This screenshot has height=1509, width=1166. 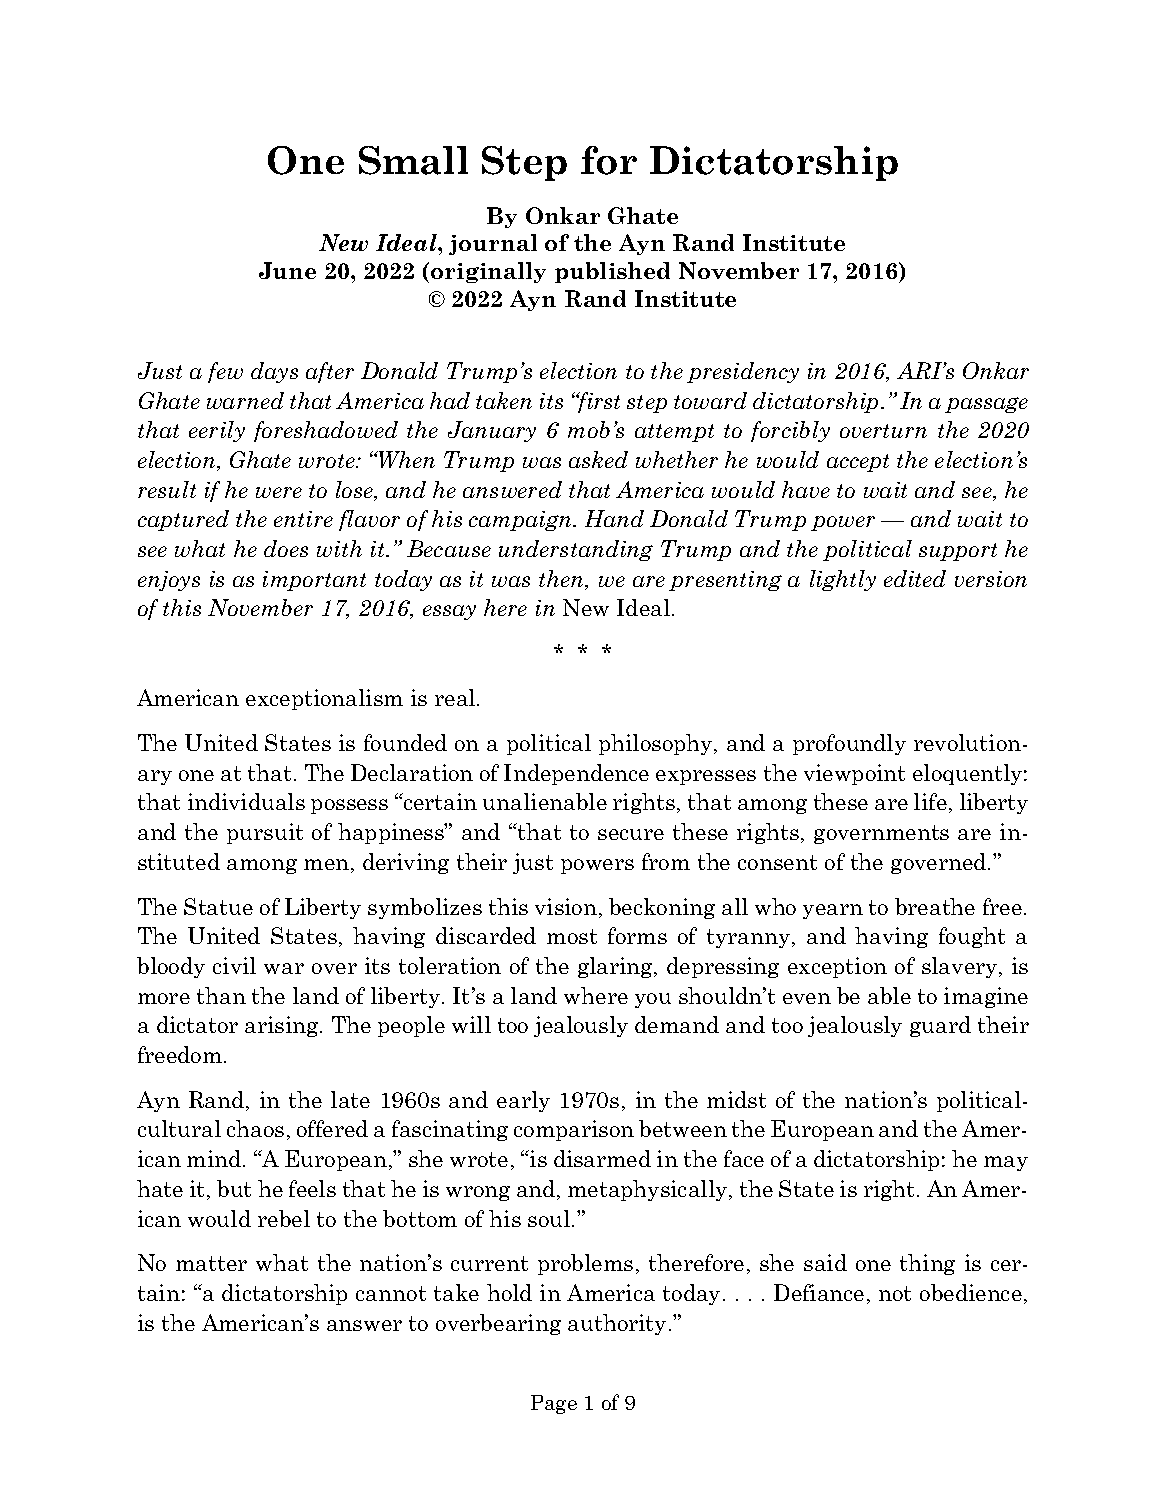 What do you see at coordinates (743, 372) in the screenshot?
I see `presidency` at bounding box center [743, 372].
